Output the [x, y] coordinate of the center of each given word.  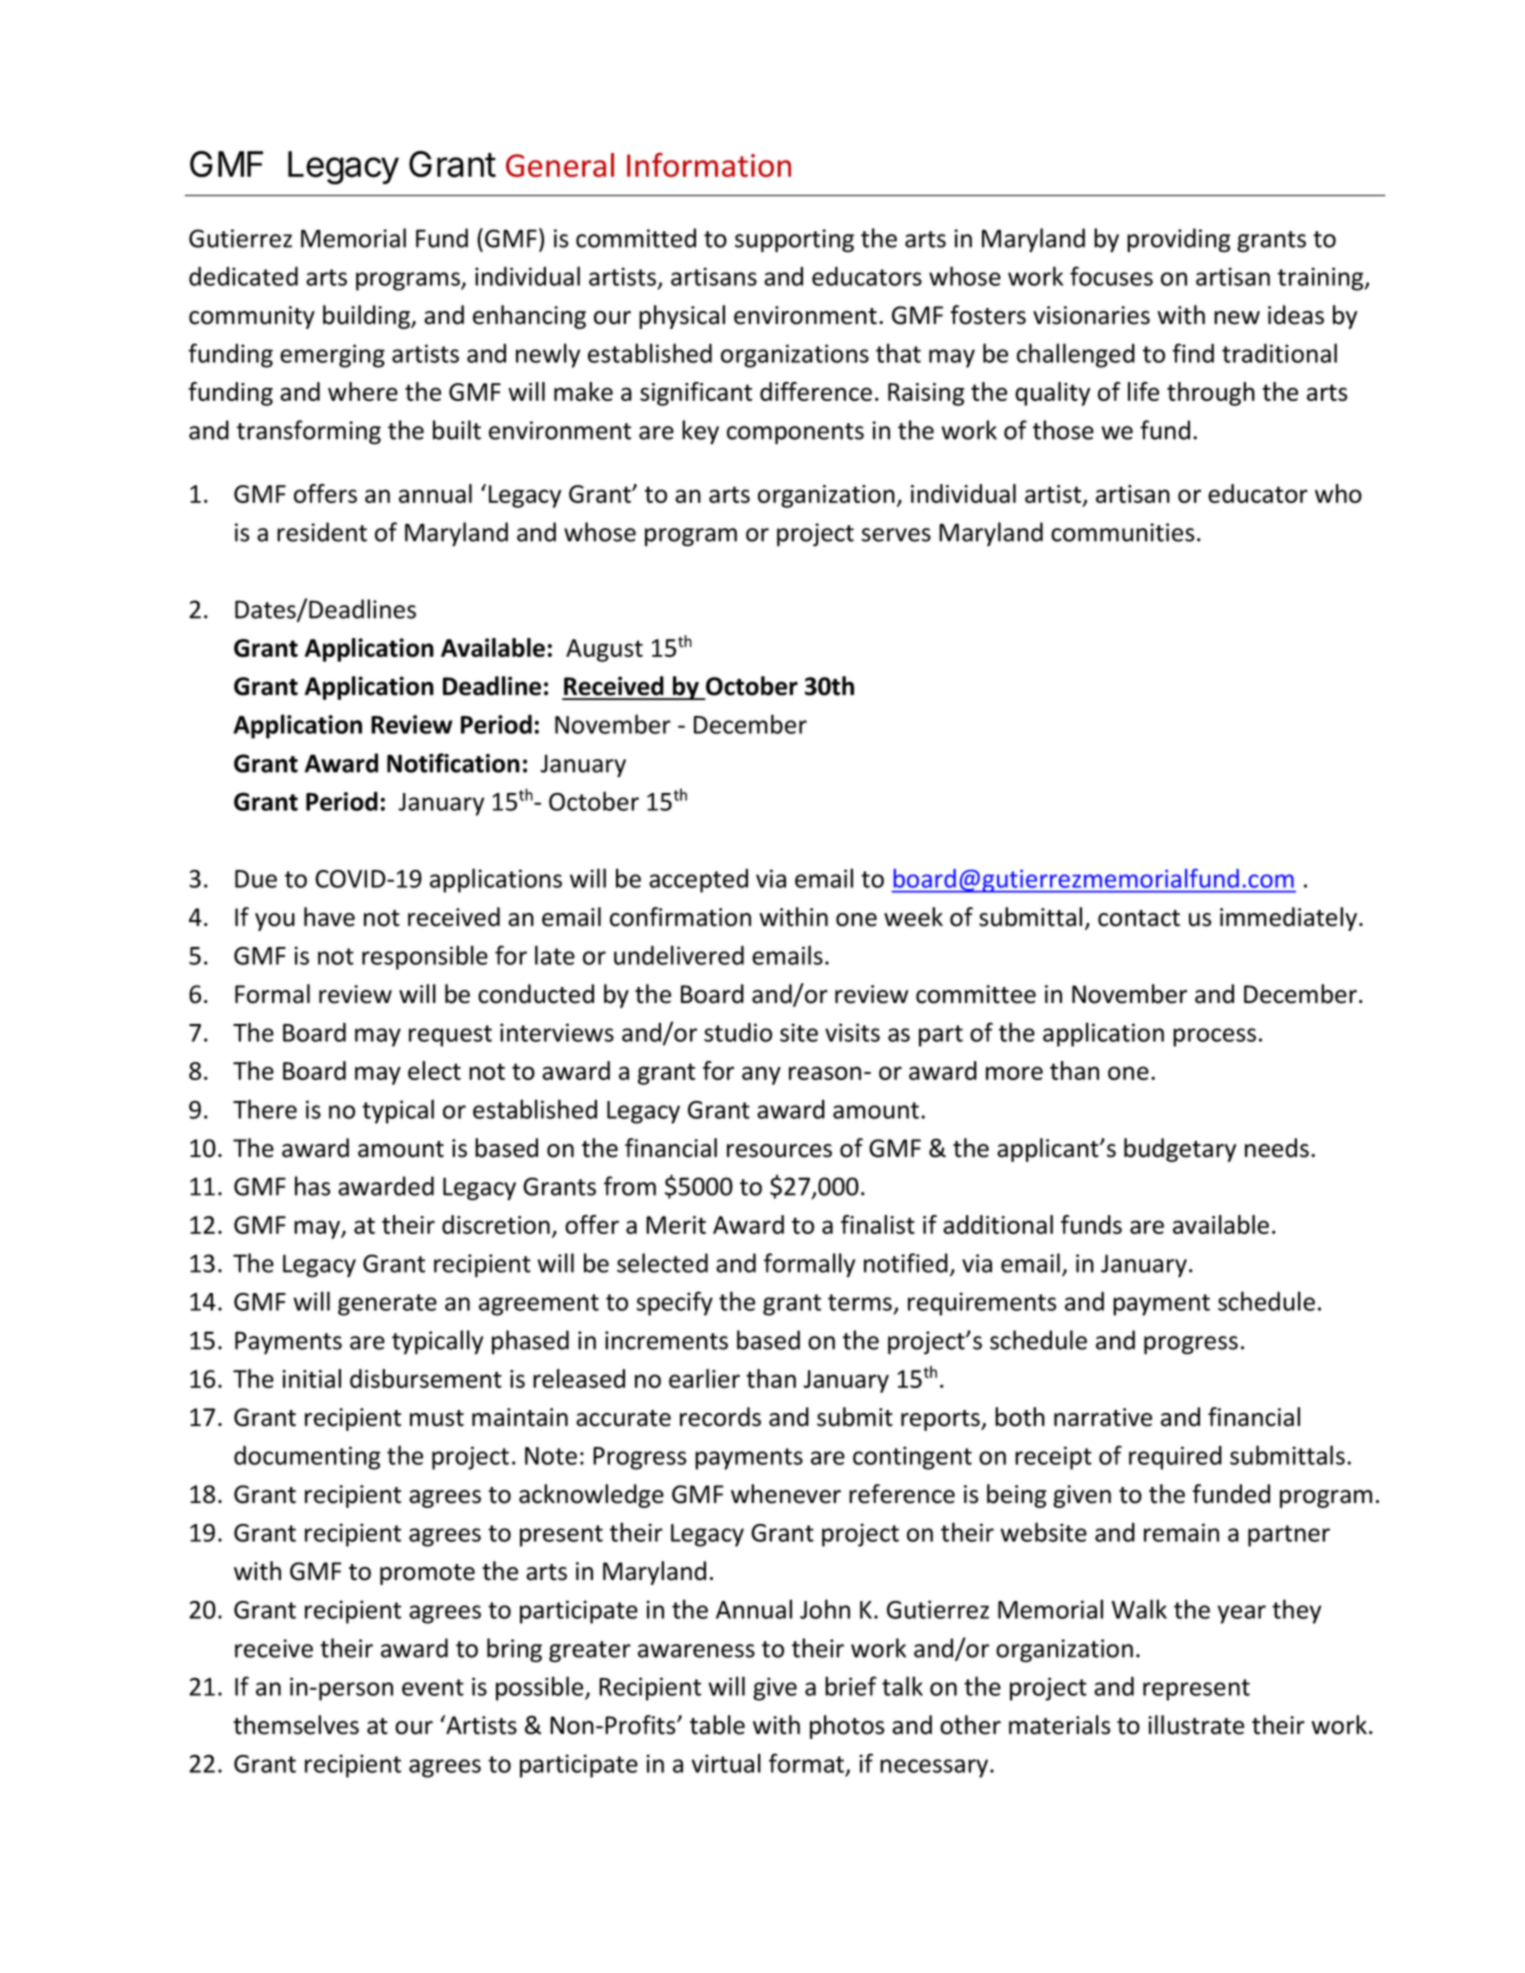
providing [1179, 240]
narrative [1103, 1417]
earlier [704, 1378]
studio [738, 1032]
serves [896, 535]
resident [322, 532]
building [367, 317]
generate [387, 1305]
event [433, 1687]
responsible [425, 957]
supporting [794, 241]
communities [1123, 532]
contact [1139, 918]
